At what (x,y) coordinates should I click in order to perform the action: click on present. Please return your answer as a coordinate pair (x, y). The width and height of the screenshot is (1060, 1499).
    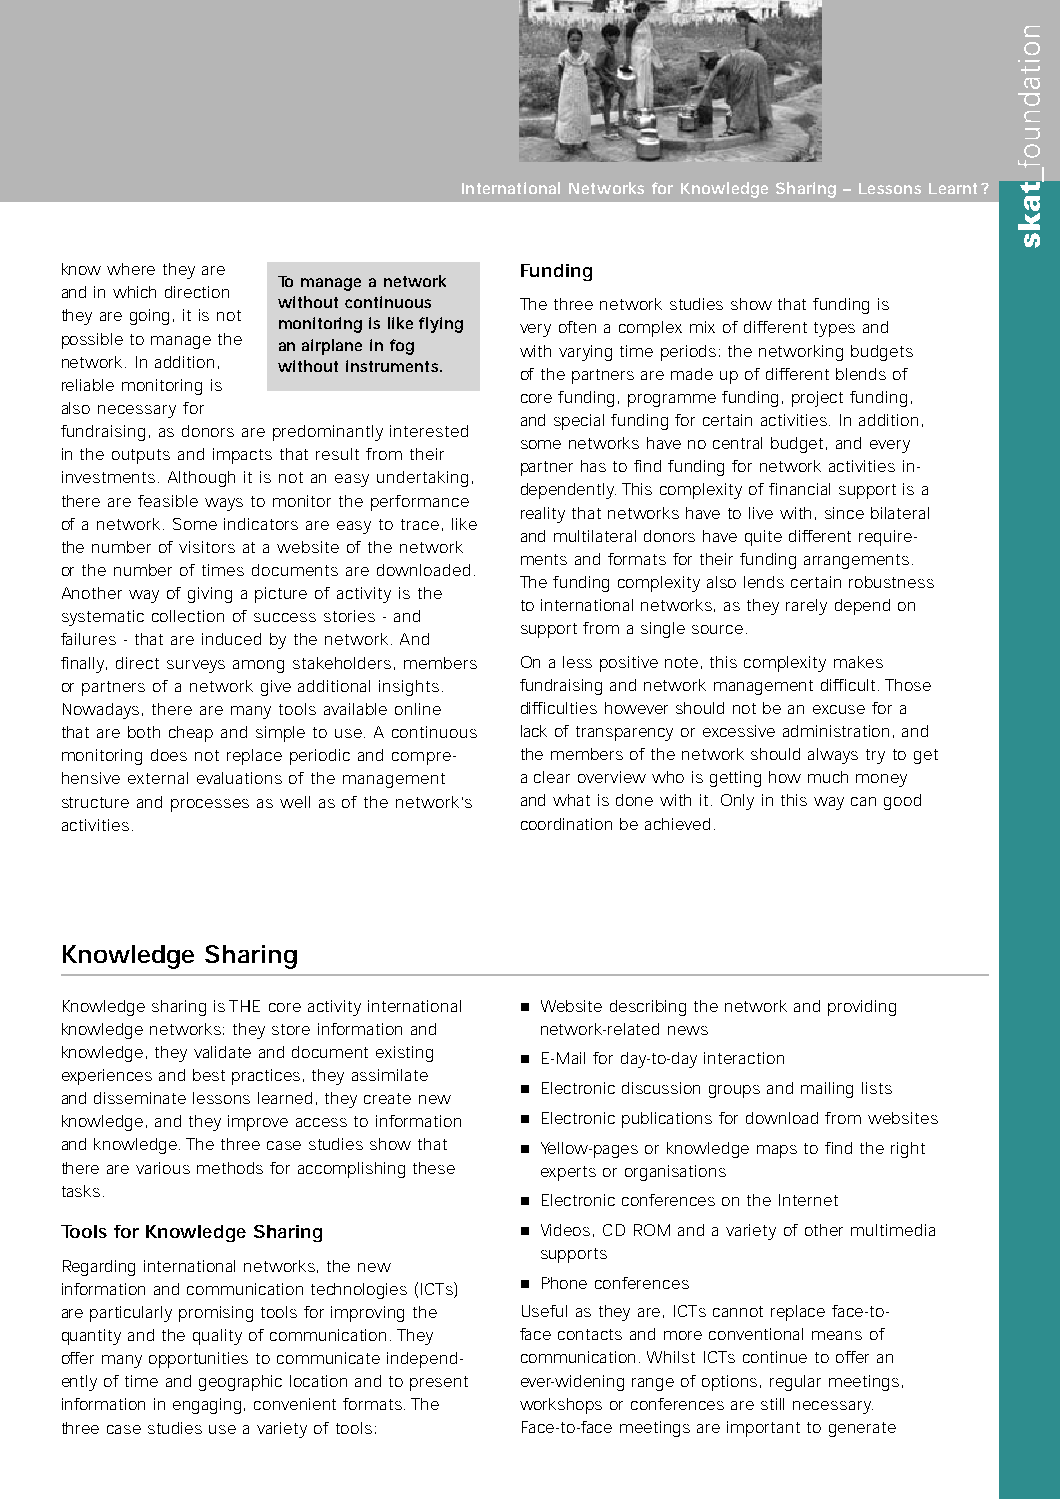
    Looking at the image, I should click on (439, 1383).
